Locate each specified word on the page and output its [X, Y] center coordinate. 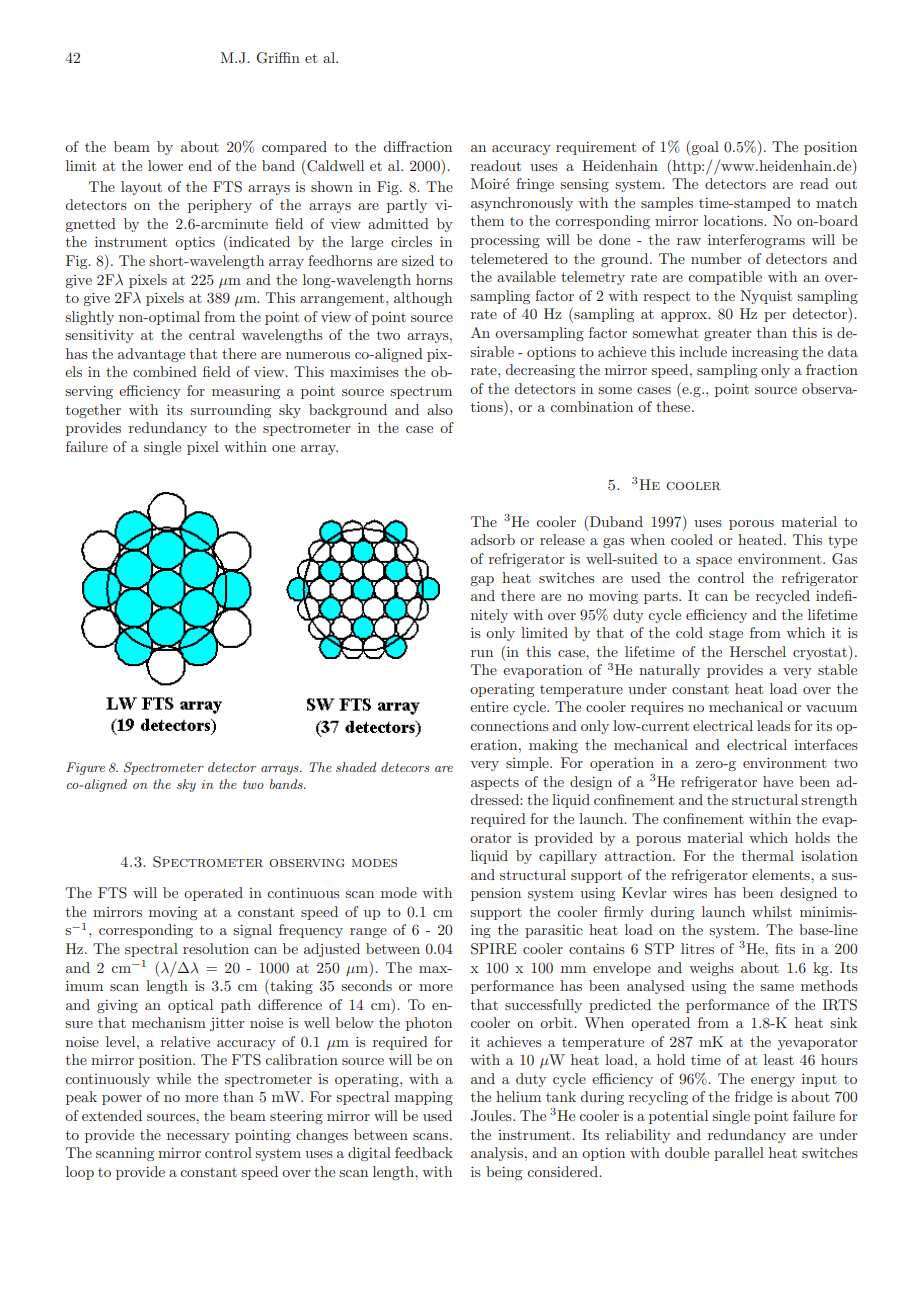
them [487, 220]
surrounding [230, 411]
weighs [711, 969]
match [836, 202]
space [714, 562]
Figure [85, 768]
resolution [216, 948]
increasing [765, 353]
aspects [495, 783]
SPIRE [494, 949]
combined [165, 371]
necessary [198, 1138]
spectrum [421, 392]
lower [165, 165]
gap [482, 581]
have [778, 781]
